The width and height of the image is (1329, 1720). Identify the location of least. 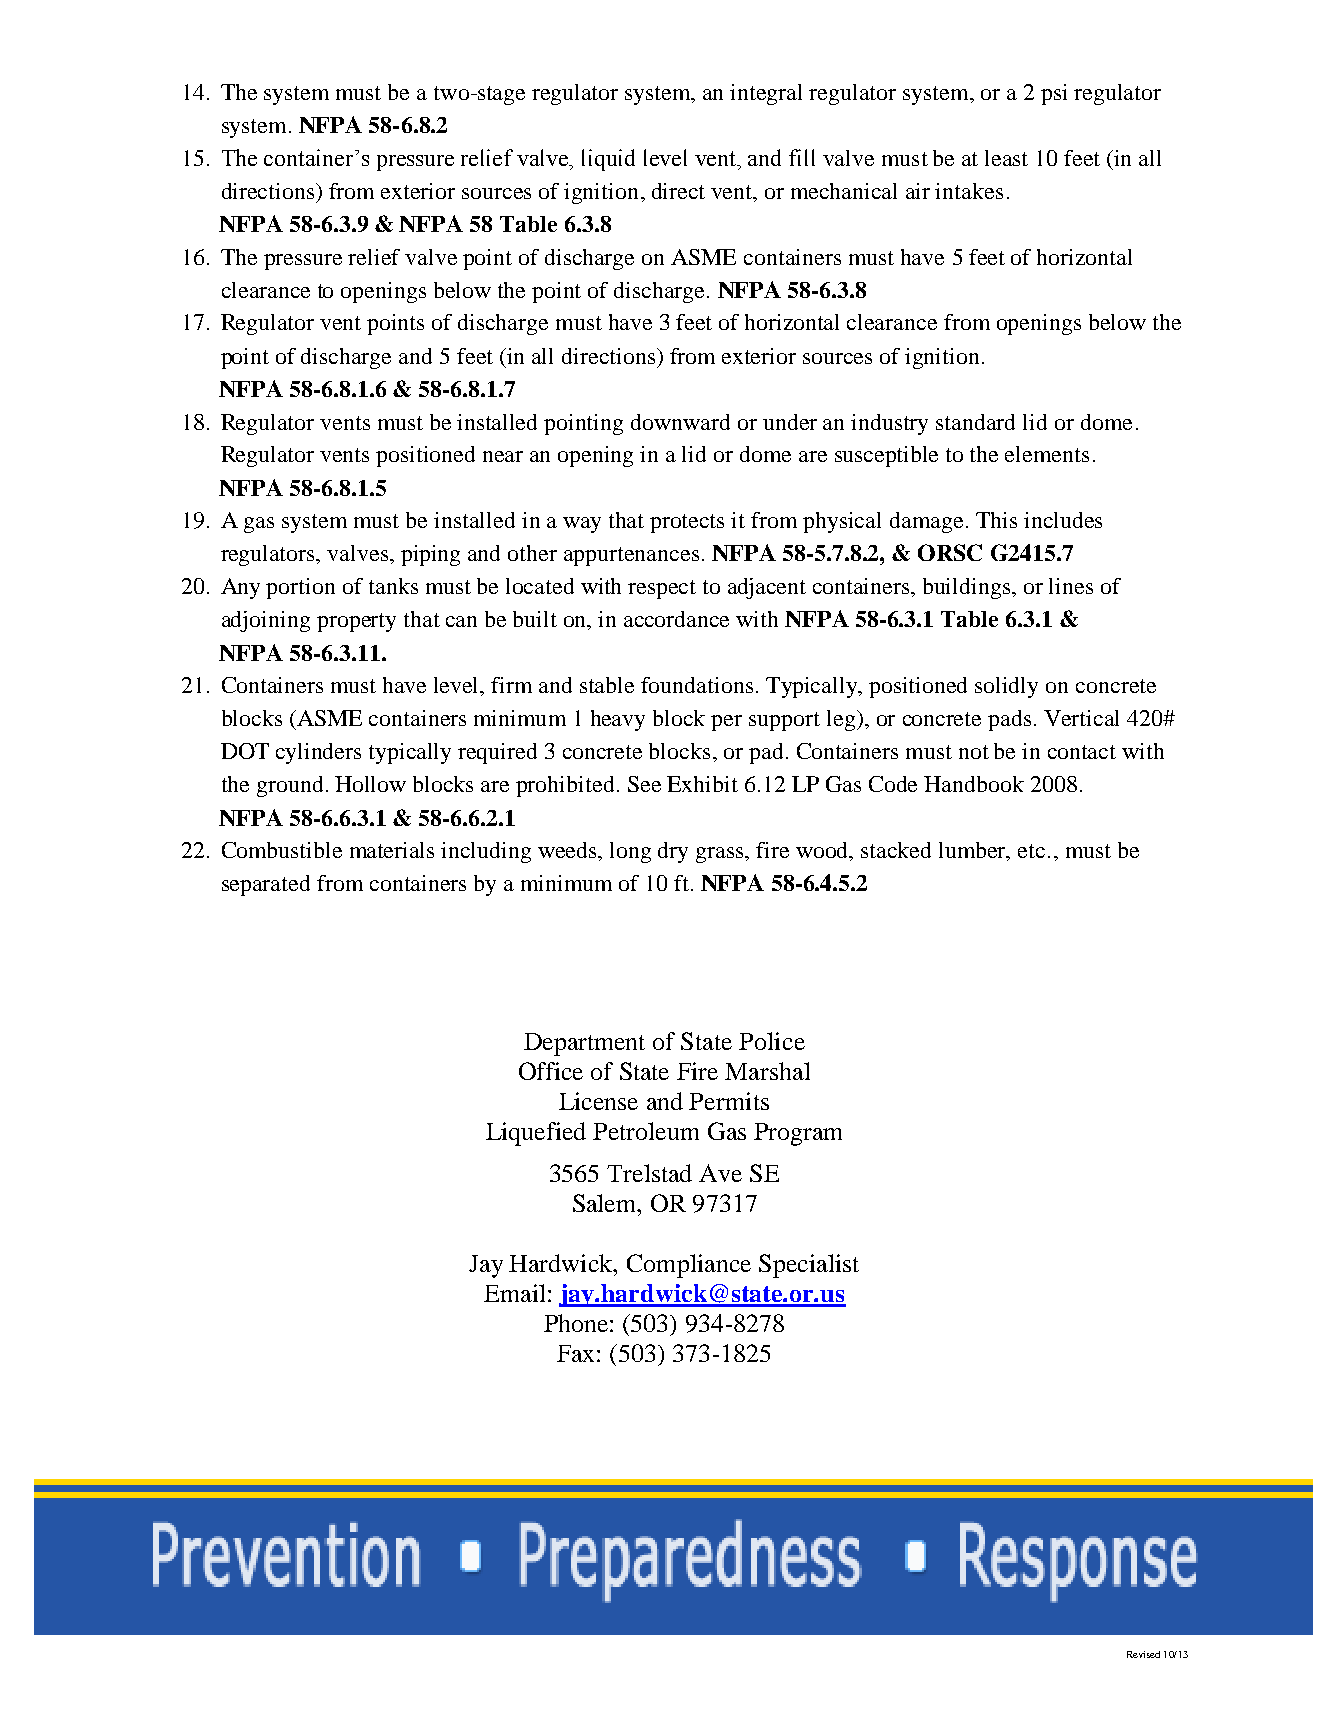
(1006, 158).
